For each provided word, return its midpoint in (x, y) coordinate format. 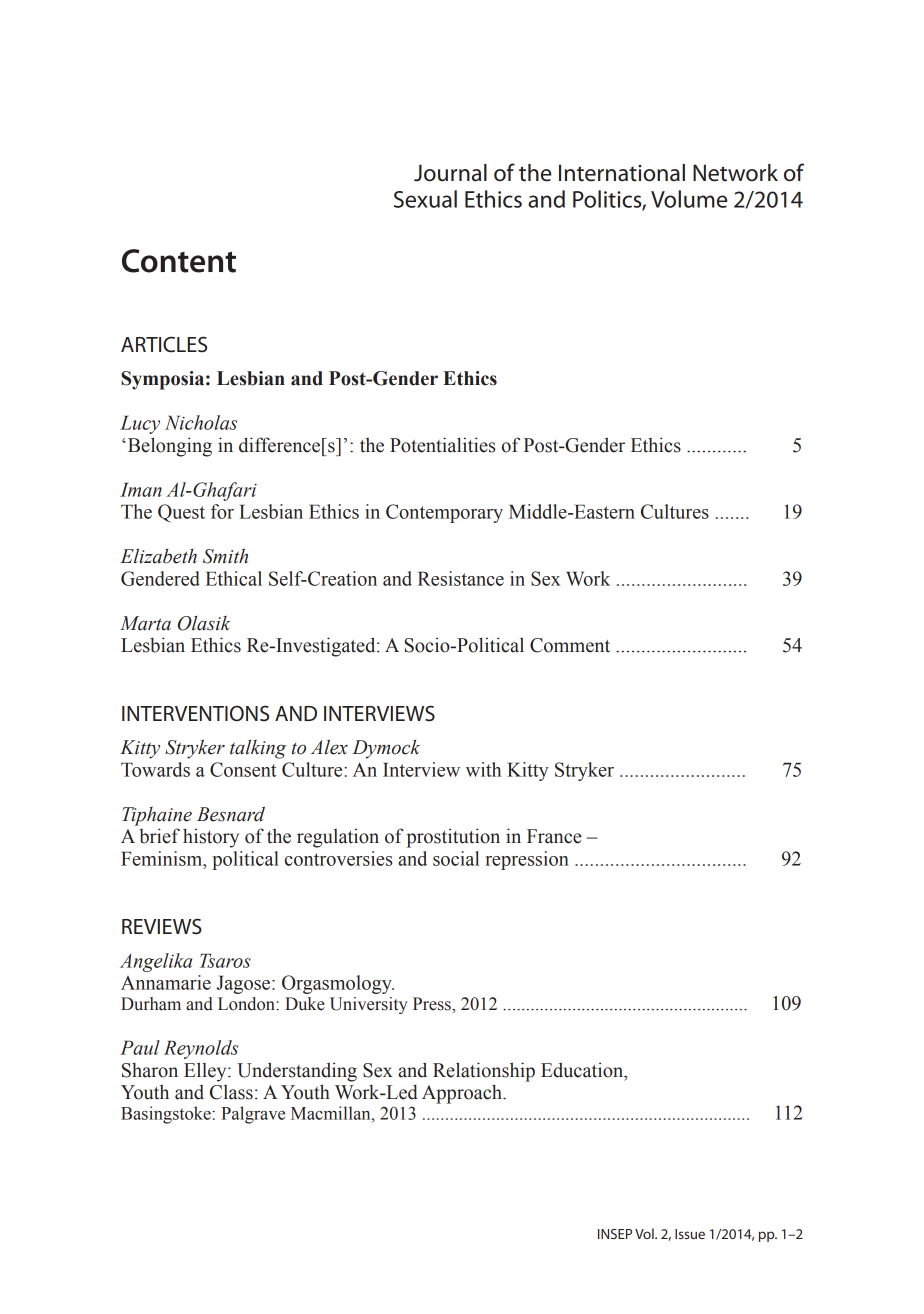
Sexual (425, 199)
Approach (463, 1094)
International (622, 173)
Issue (690, 1234)
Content (179, 261)
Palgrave (253, 1115)
